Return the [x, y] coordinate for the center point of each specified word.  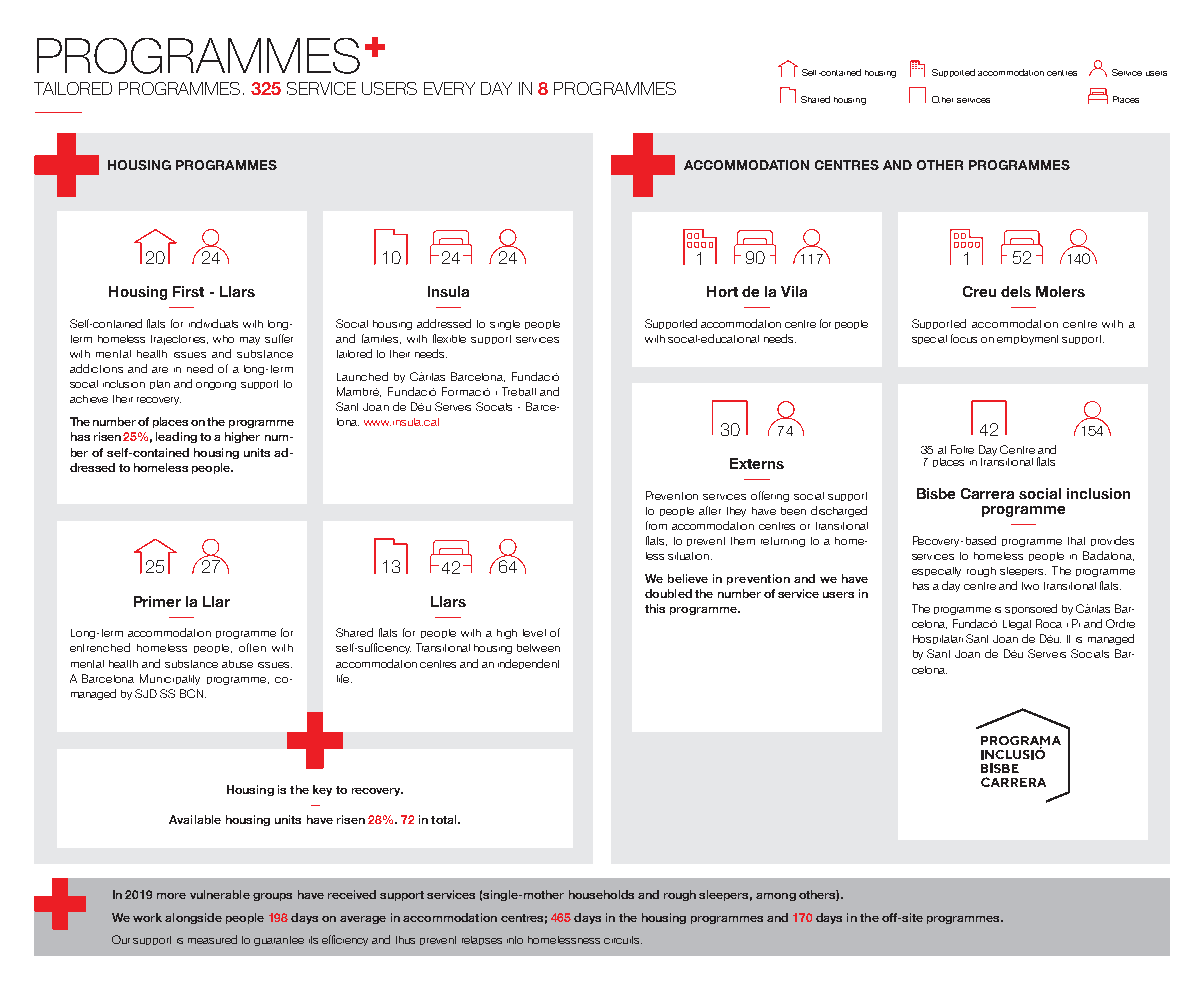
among [776, 897]
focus [964, 338]
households [601, 894]
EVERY [449, 88]
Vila [794, 291]
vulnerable [220, 894]
